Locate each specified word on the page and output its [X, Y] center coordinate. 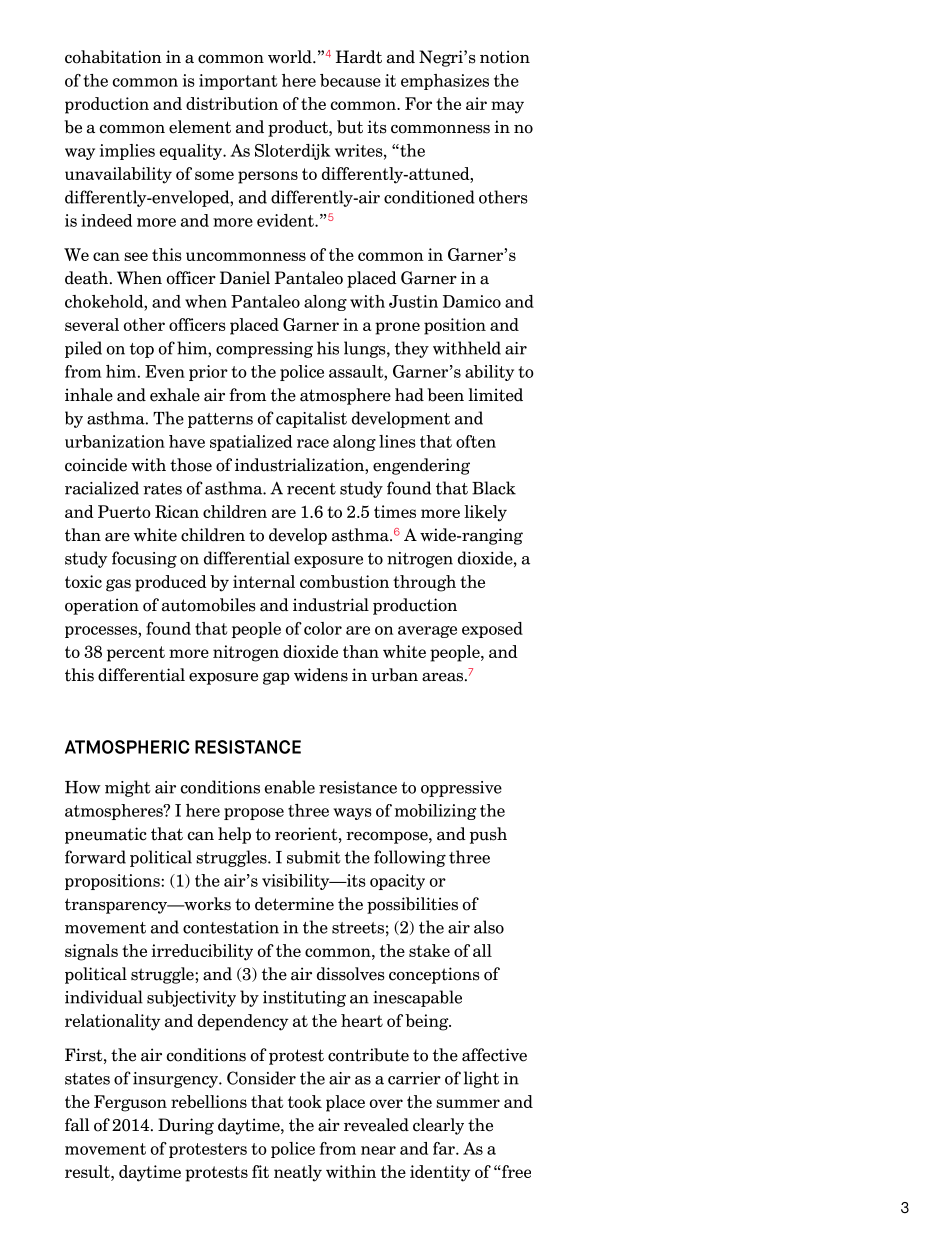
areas [442, 677]
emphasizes [445, 82]
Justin [413, 301]
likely [485, 513]
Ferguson [130, 1103]
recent [311, 489]
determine [294, 904]
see [136, 256]
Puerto [124, 511]
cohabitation [113, 57]
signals [91, 952]
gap [276, 678]
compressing [264, 350]
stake [429, 950]
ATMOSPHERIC [127, 747]
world [291, 57]
